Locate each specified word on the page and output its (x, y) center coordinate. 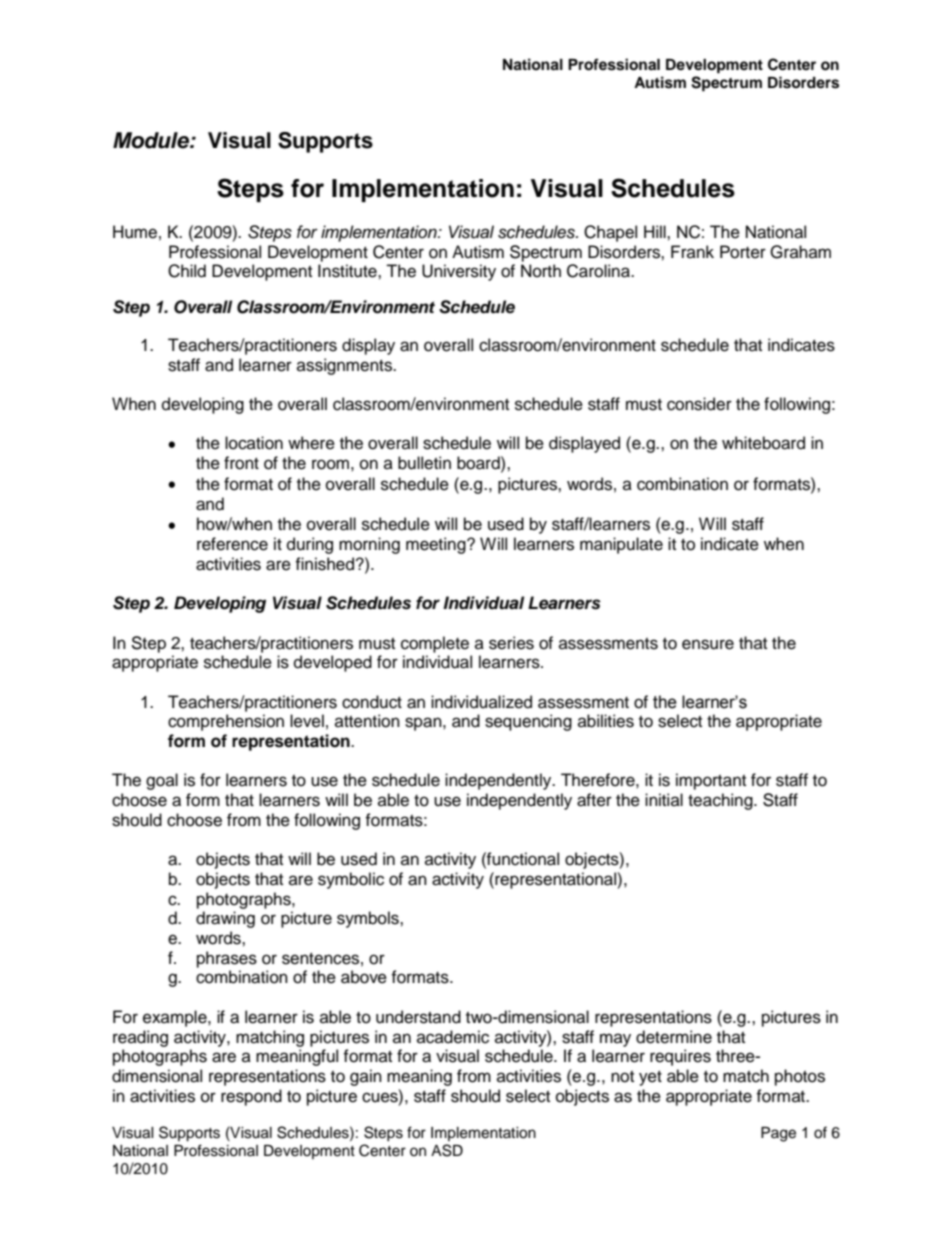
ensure (708, 644)
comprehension (226, 722)
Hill (656, 231)
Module (152, 140)
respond (251, 1097)
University (459, 272)
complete (435, 644)
